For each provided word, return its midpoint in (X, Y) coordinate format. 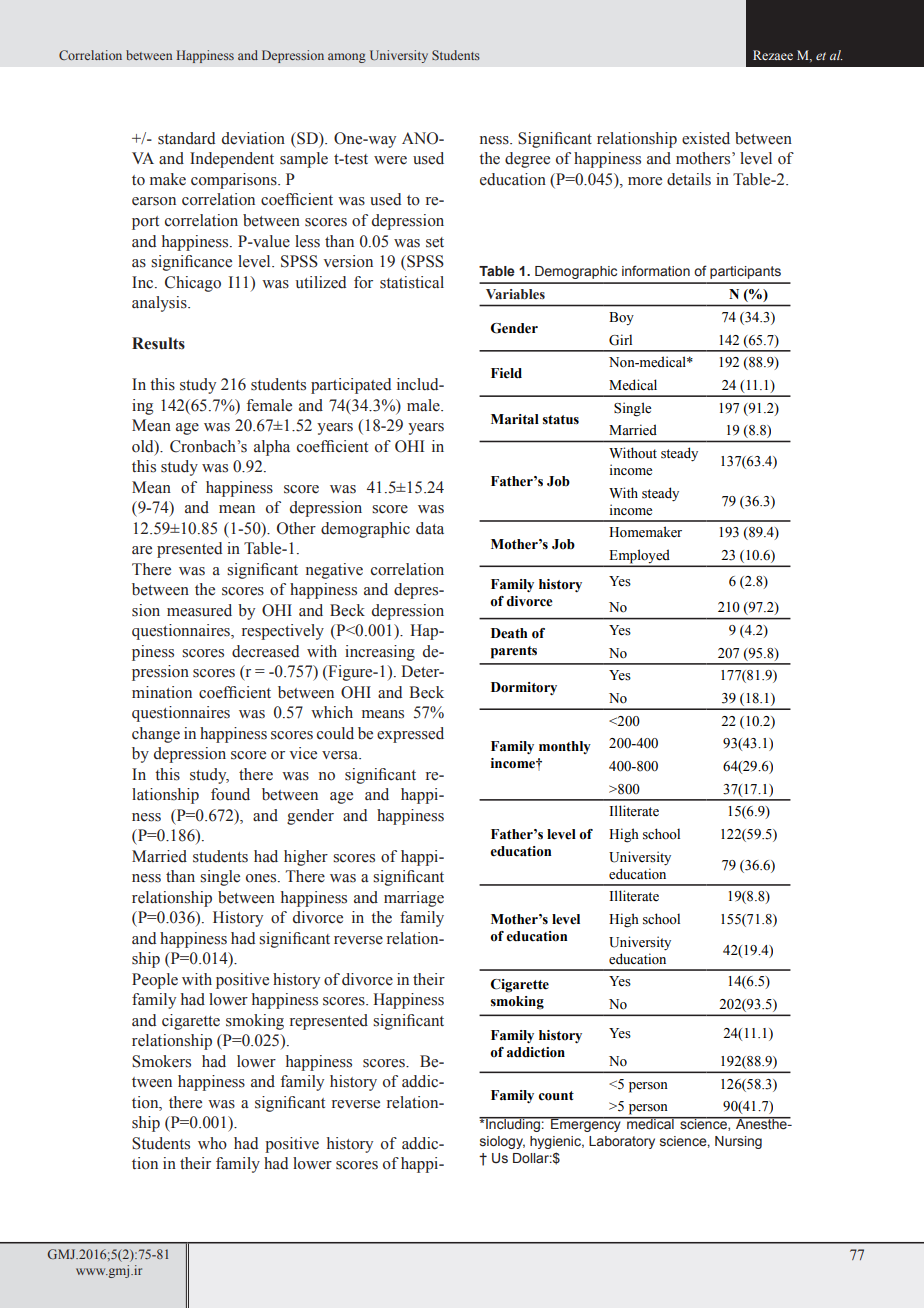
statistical (412, 282)
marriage (414, 899)
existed (706, 138)
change (156, 735)
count (556, 1096)
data (430, 528)
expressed (410, 735)
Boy (621, 318)
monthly (565, 747)
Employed (639, 557)
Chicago (193, 284)
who (212, 1143)
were (390, 160)
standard (186, 138)
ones (262, 878)
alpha (272, 448)
